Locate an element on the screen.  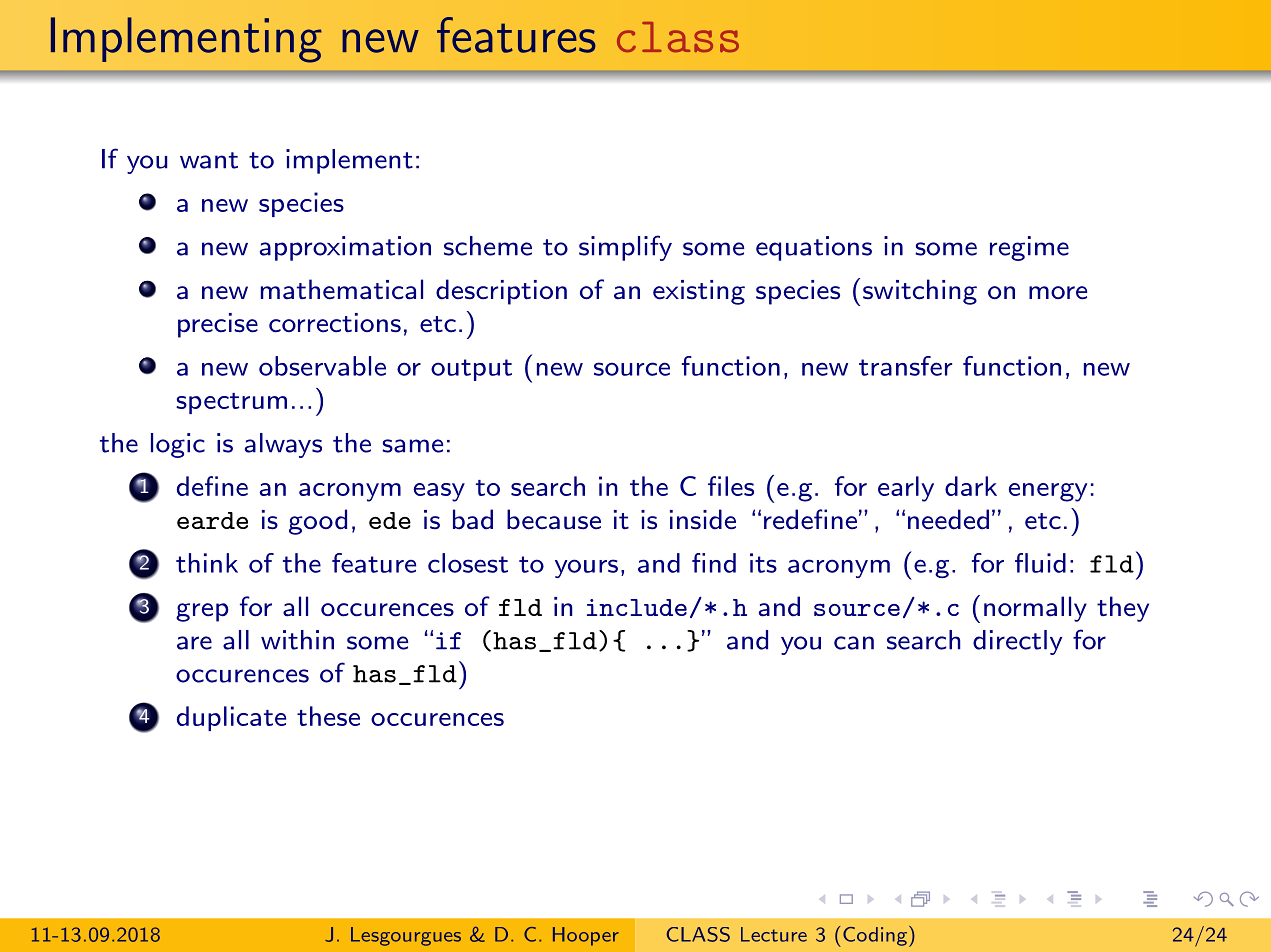
regime is located at coordinates (1029, 248).
